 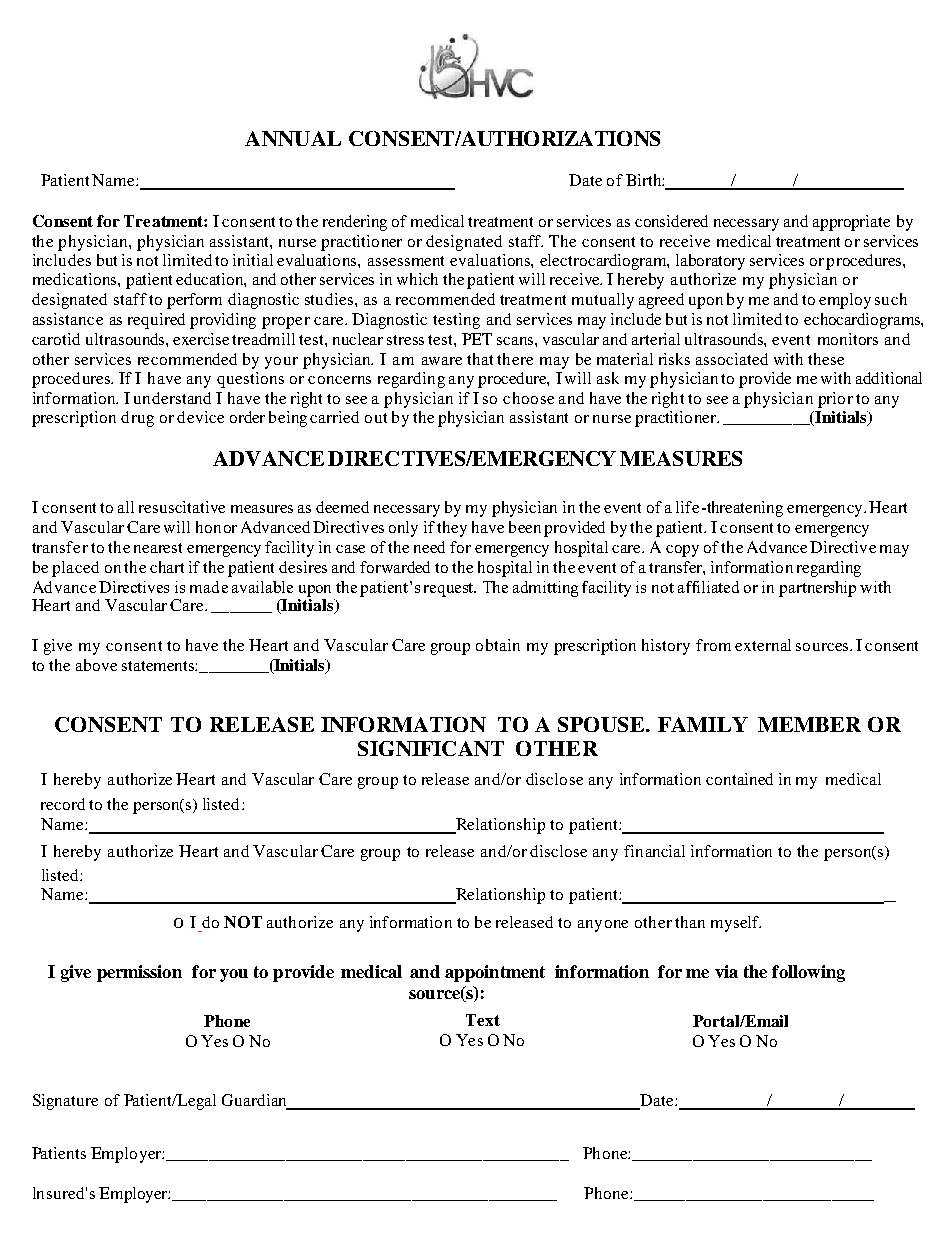 What do you see at coordinates (739, 779) in the screenshot?
I see `contained` at bounding box center [739, 779].
